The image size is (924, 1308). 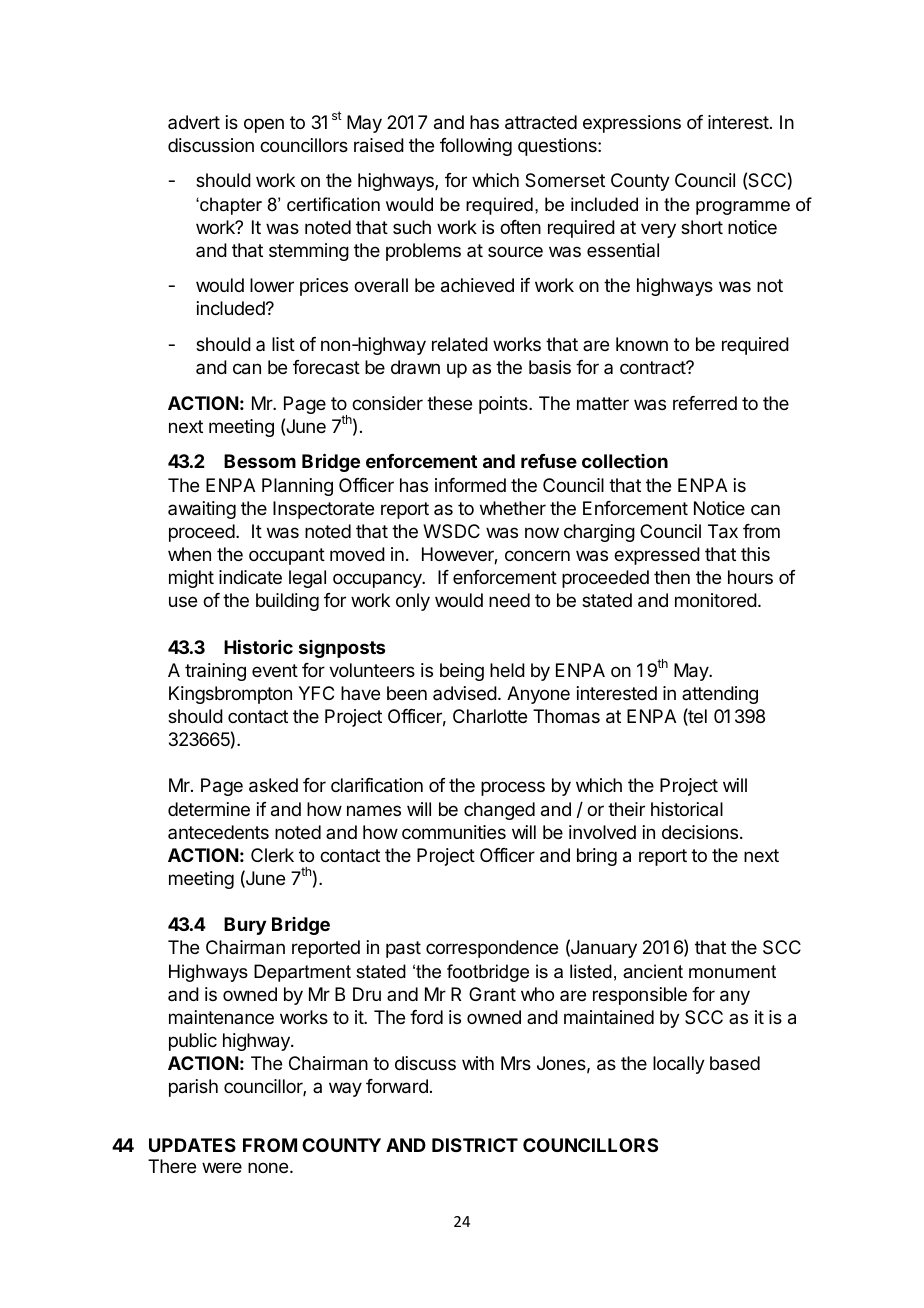 I want to click on open, so click(x=264, y=125).
